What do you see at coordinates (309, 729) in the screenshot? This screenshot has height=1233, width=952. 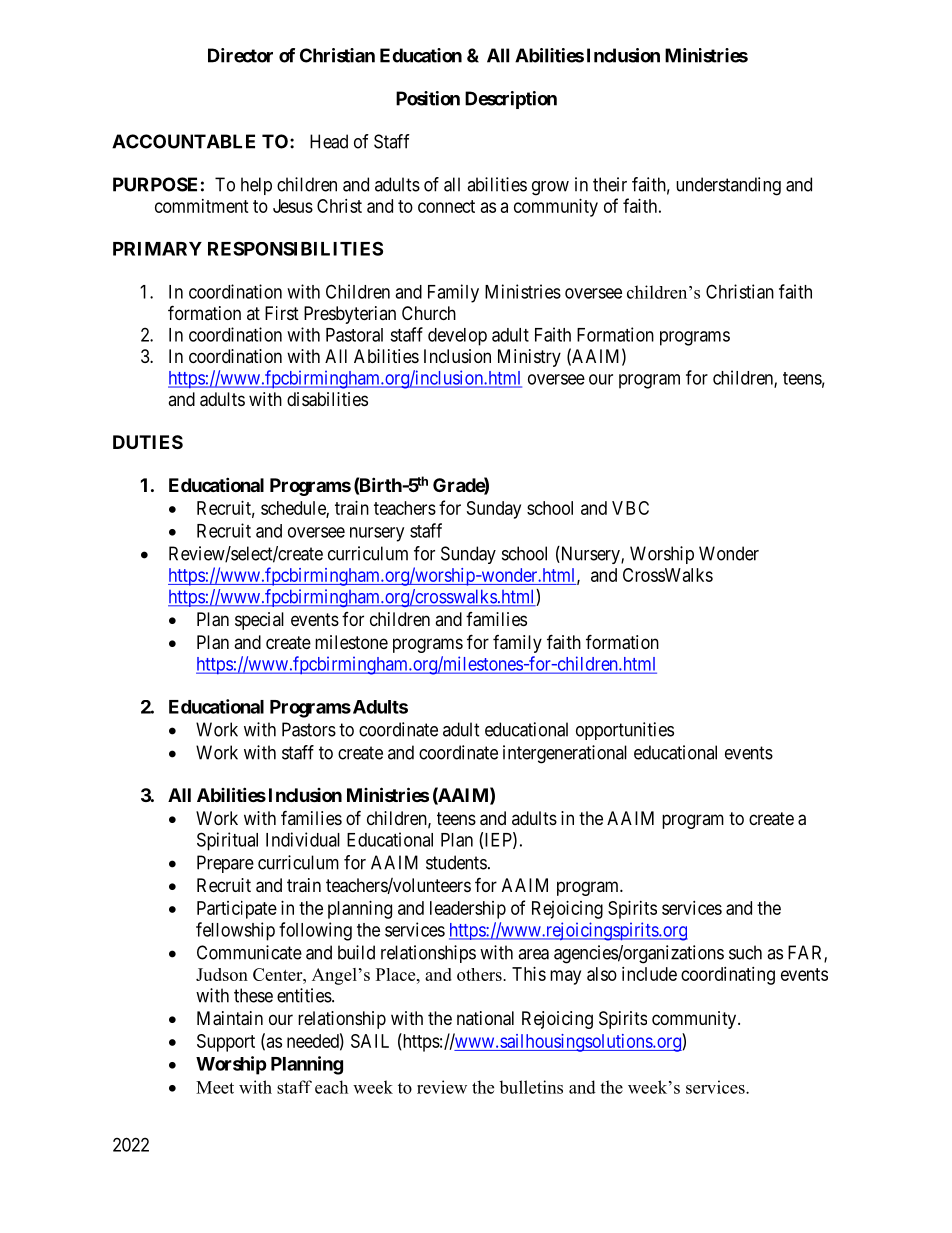 I see `Pastors` at bounding box center [309, 729].
